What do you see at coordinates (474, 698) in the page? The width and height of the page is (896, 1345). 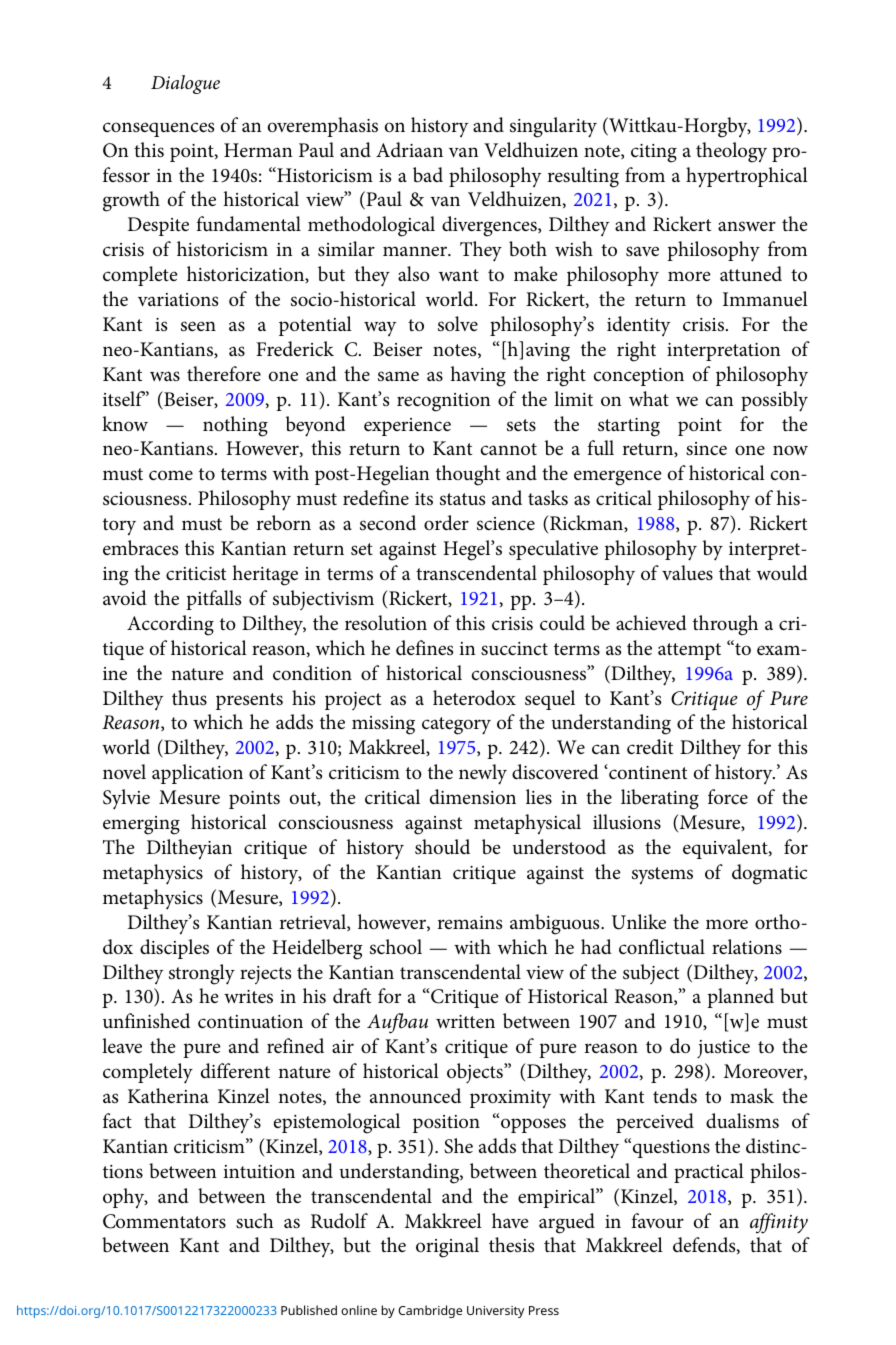 I see `heterodox` at bounding box center [474, 698].
